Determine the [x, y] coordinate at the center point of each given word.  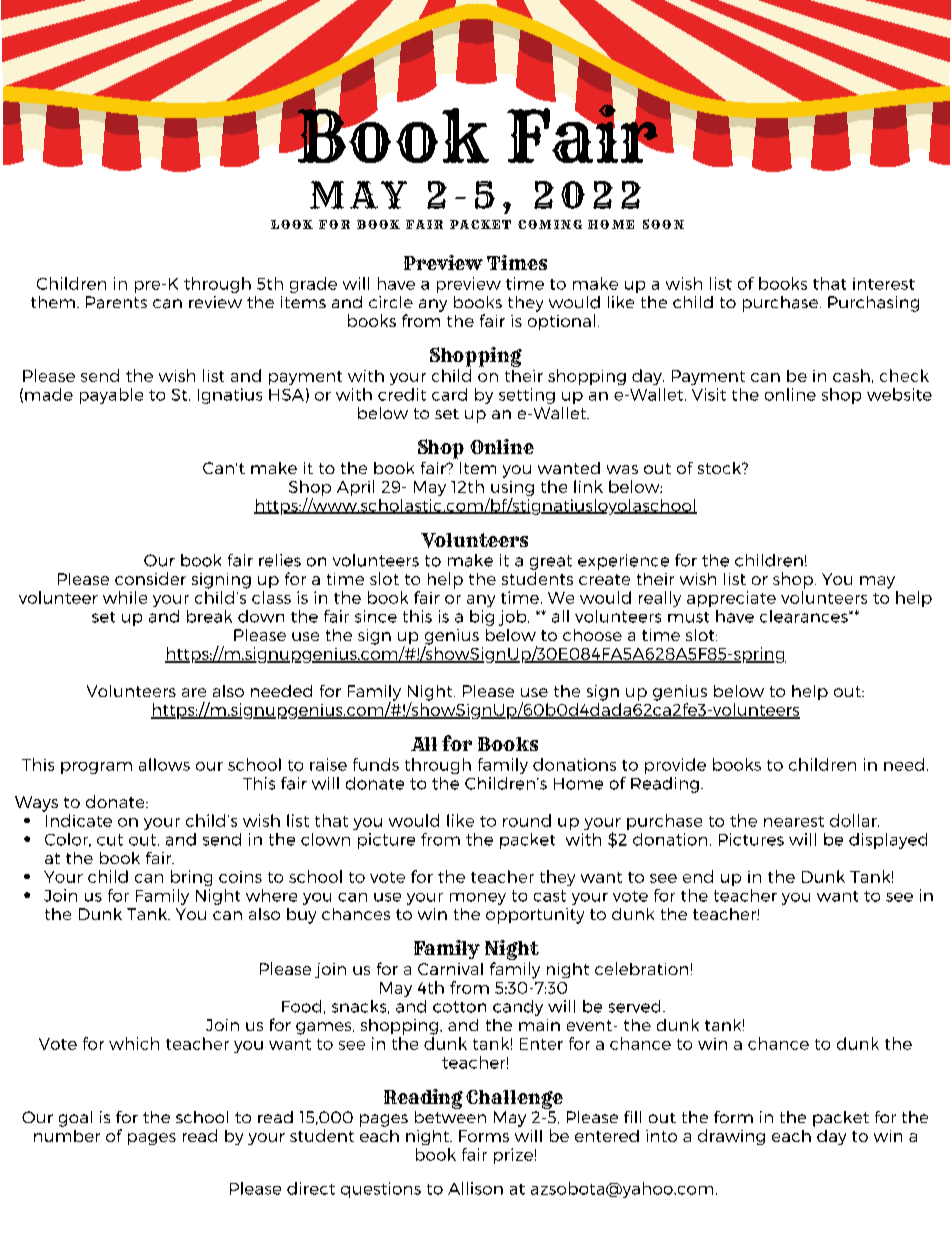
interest [884, 284]
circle [391, 302]
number [67, 1136]
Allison [475, 1188]
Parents [116, 302]
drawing [731, 1137]
